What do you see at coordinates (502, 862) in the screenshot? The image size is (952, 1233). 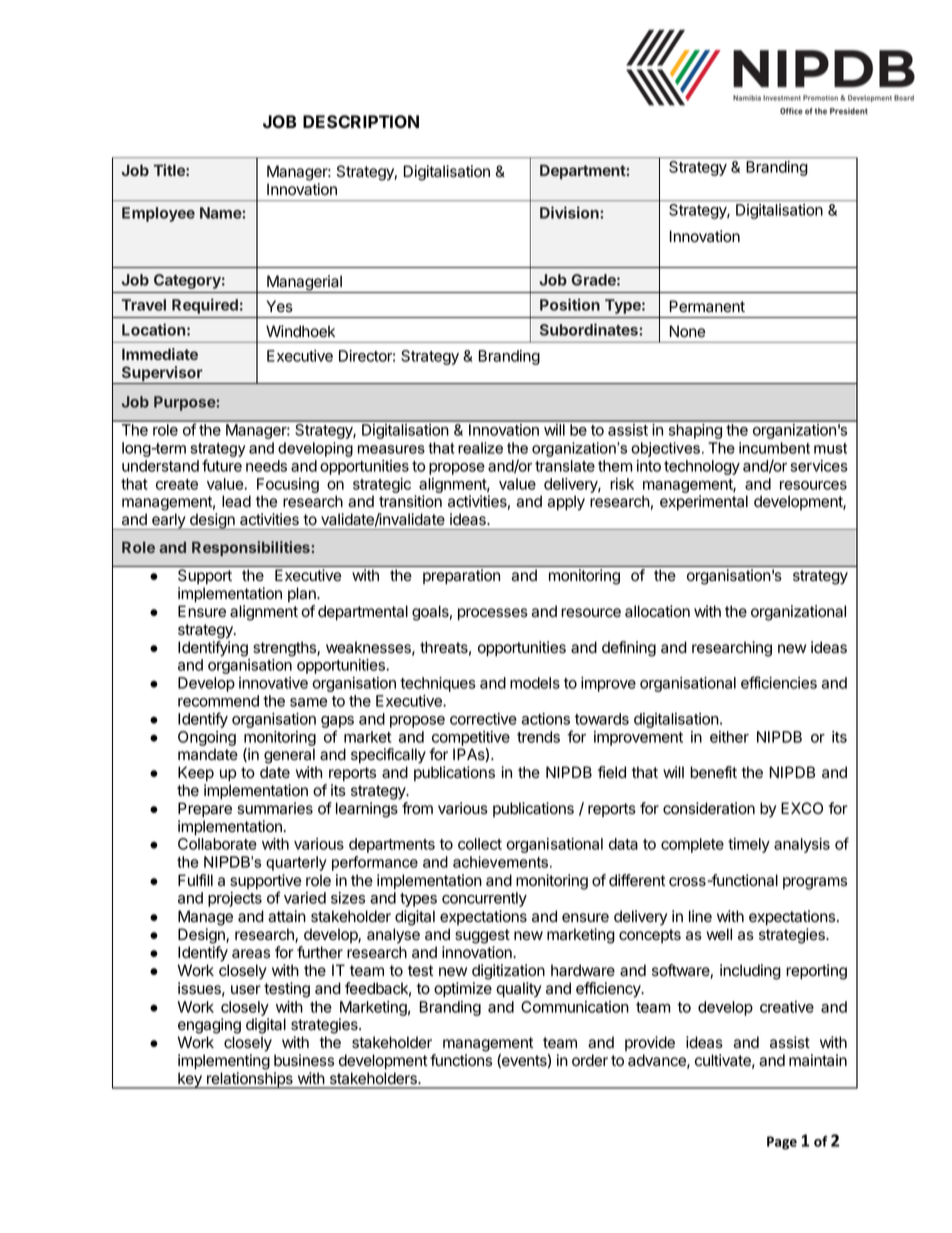 I see `achievements` at bounding box center [502, 862].
